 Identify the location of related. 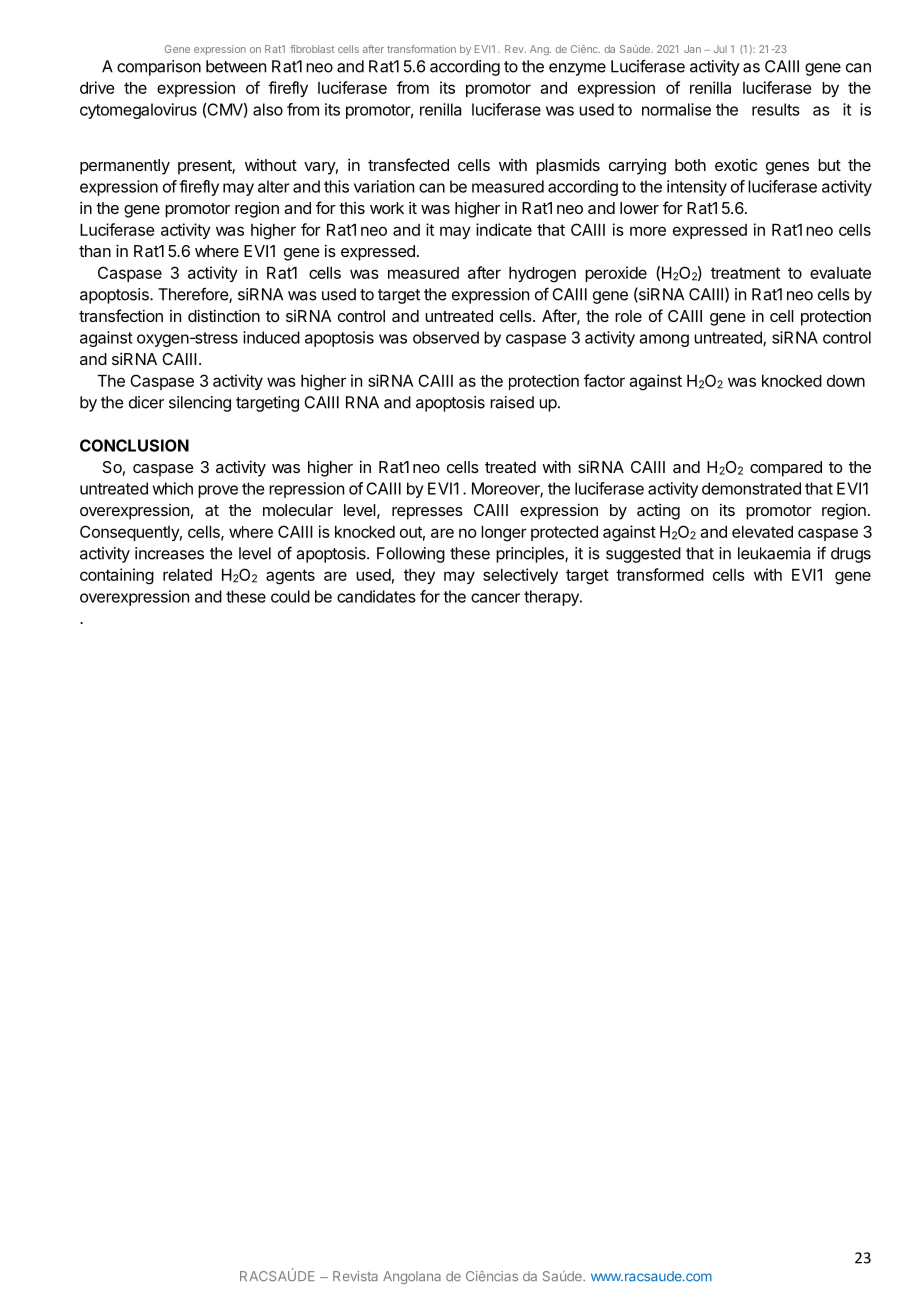
(187, 575).
